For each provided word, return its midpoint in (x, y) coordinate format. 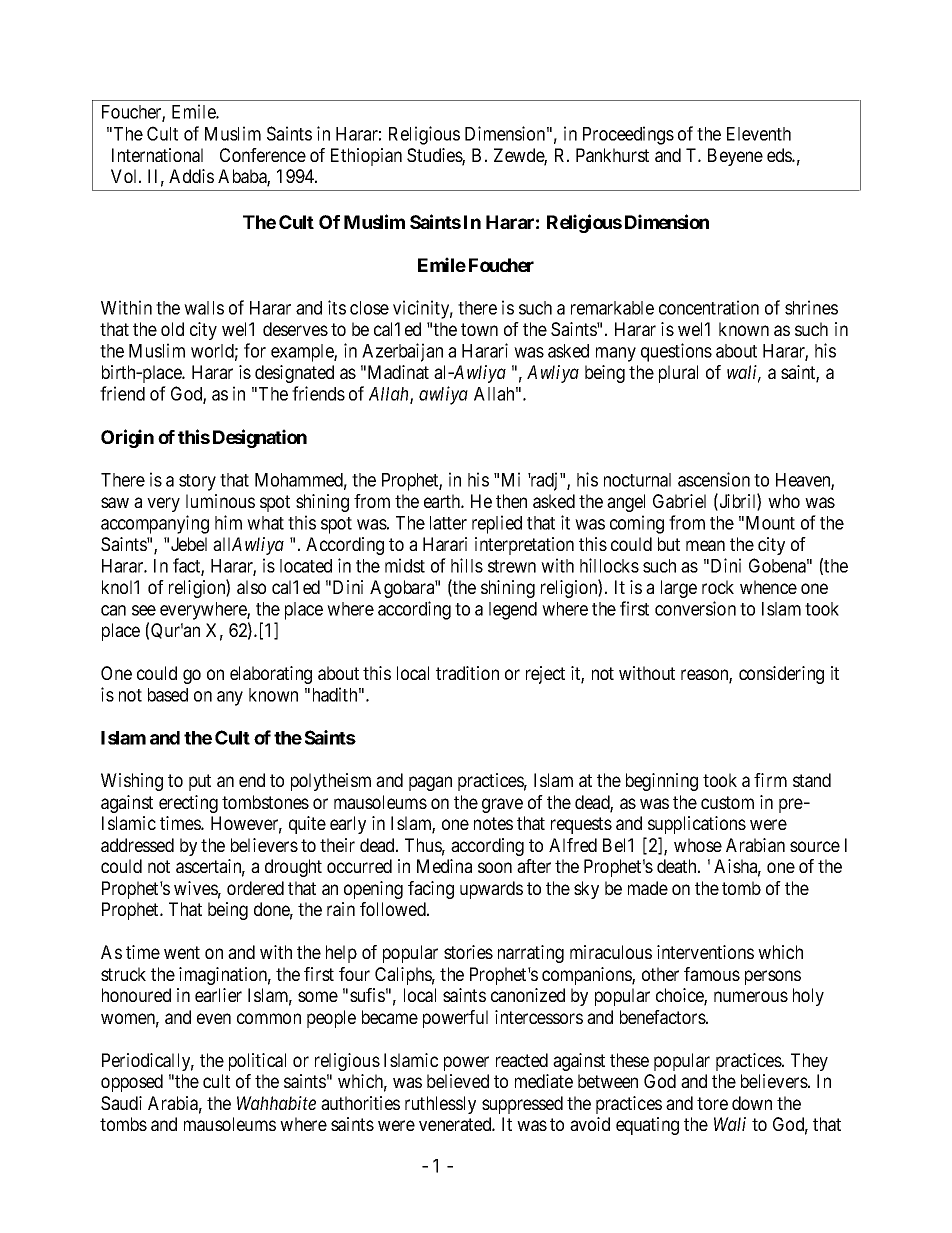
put (200, 782)
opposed (132, 1083)
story (197, 482)
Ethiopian (366, 157)
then (511, 501)
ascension (714, 479)
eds (780, 155)
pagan (430, 783)
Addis (191, 176)
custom (727, 802)
